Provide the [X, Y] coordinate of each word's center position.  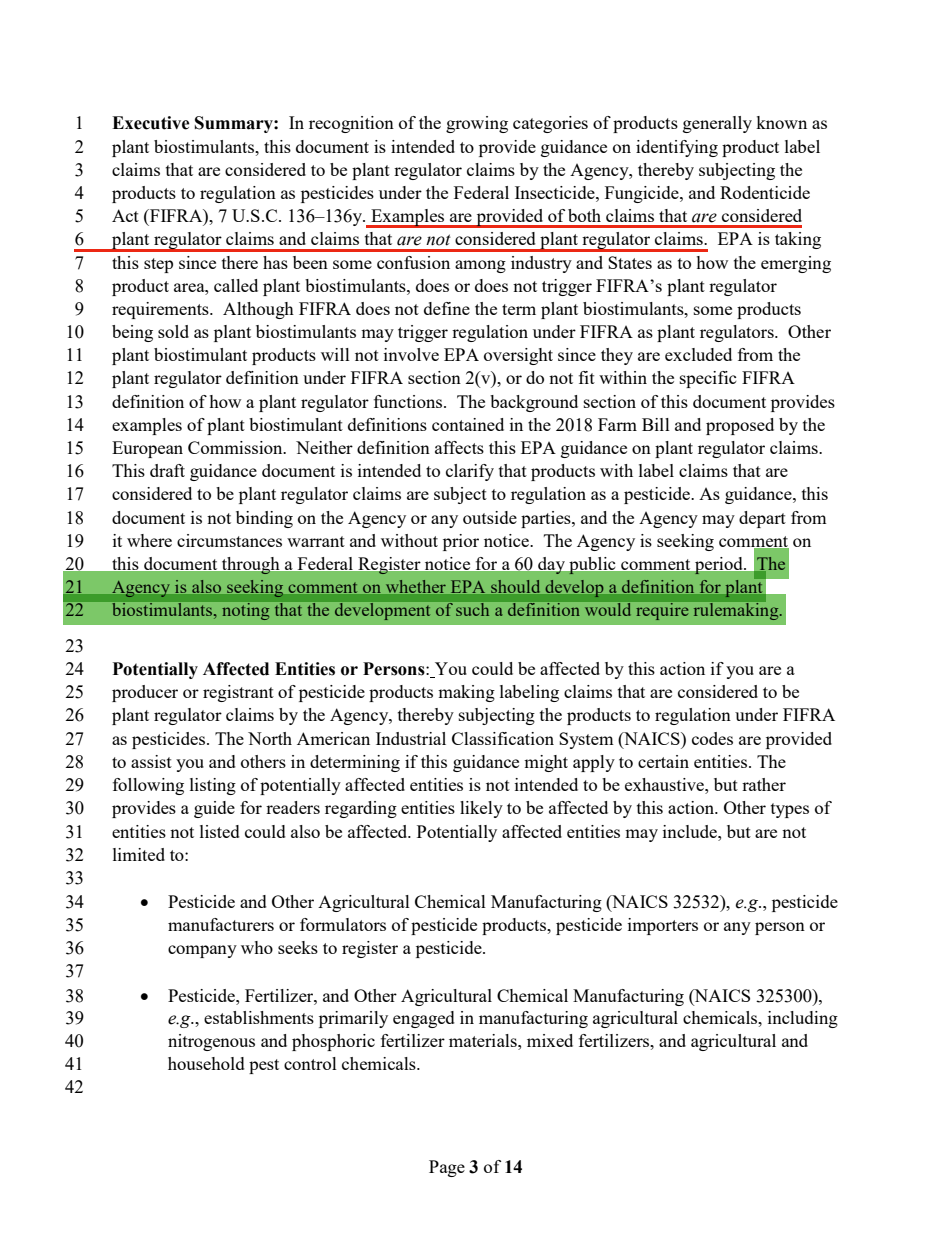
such [472, 609]
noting [246, 611]
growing [477, 124]
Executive [151, 123]
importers [663, 926]
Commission [236, 447]
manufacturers [221, 924]
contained [468, 424]
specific [708, 379]
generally [717, 124]
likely [481, 809]
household [206, 1063]
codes [712, 738]
